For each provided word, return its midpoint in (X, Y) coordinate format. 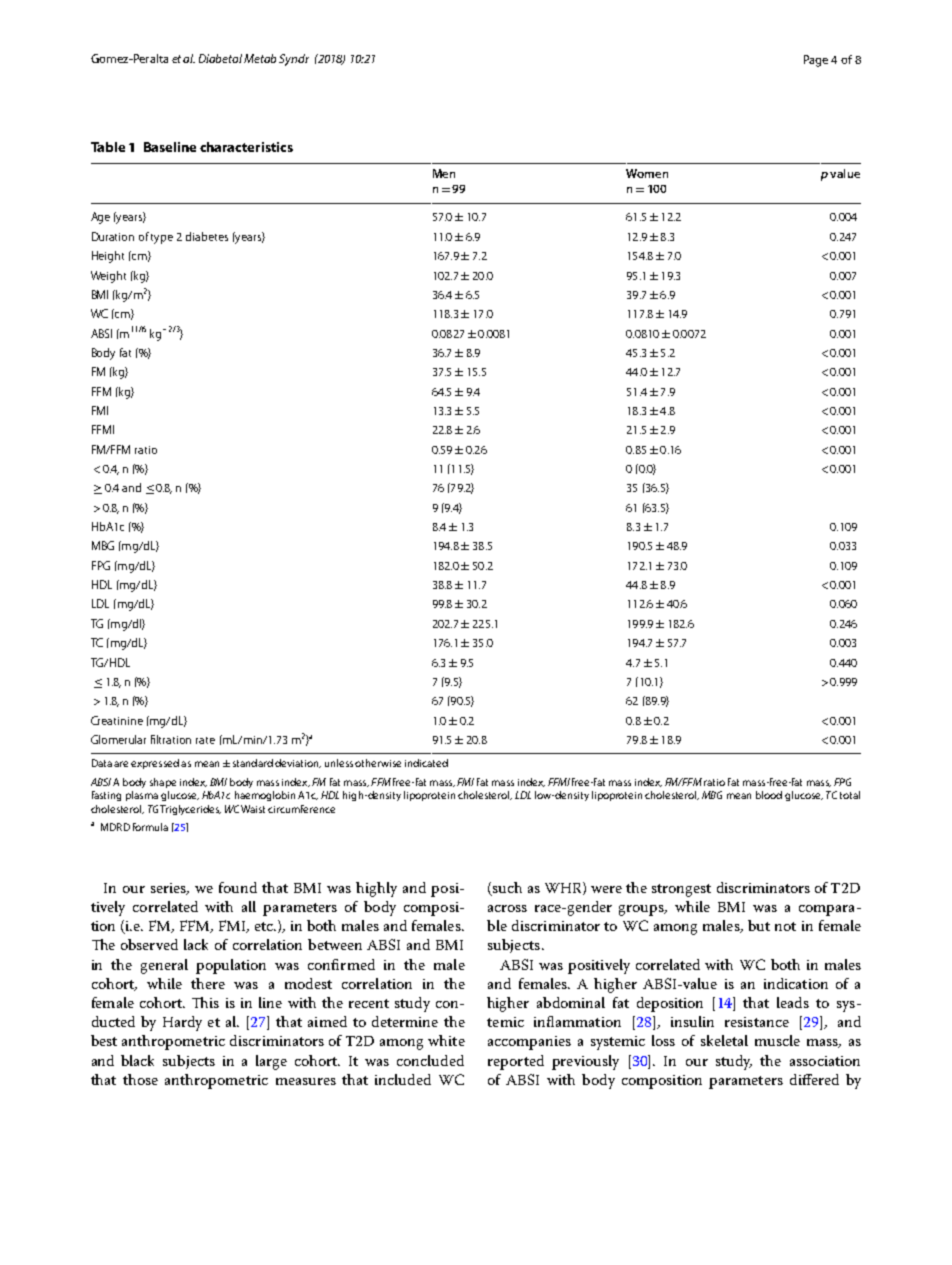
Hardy (182, 1023)
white (446, 1040)
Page (816, 61)
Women (647, 173)
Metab (260, 58)
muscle (777, 1040)
